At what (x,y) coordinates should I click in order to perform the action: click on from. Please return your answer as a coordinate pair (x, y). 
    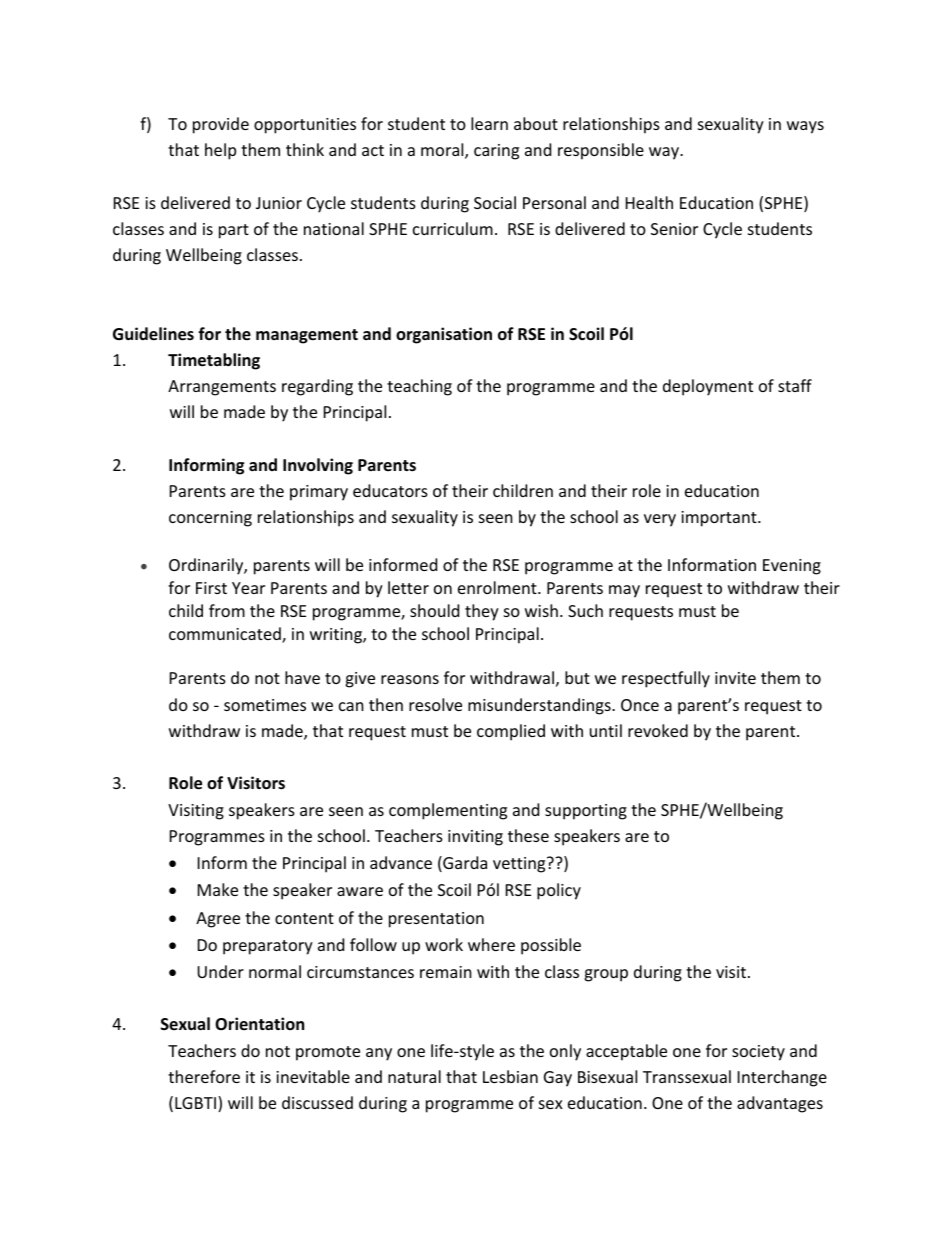
    Looking at the image, I should click on (227, 610).
